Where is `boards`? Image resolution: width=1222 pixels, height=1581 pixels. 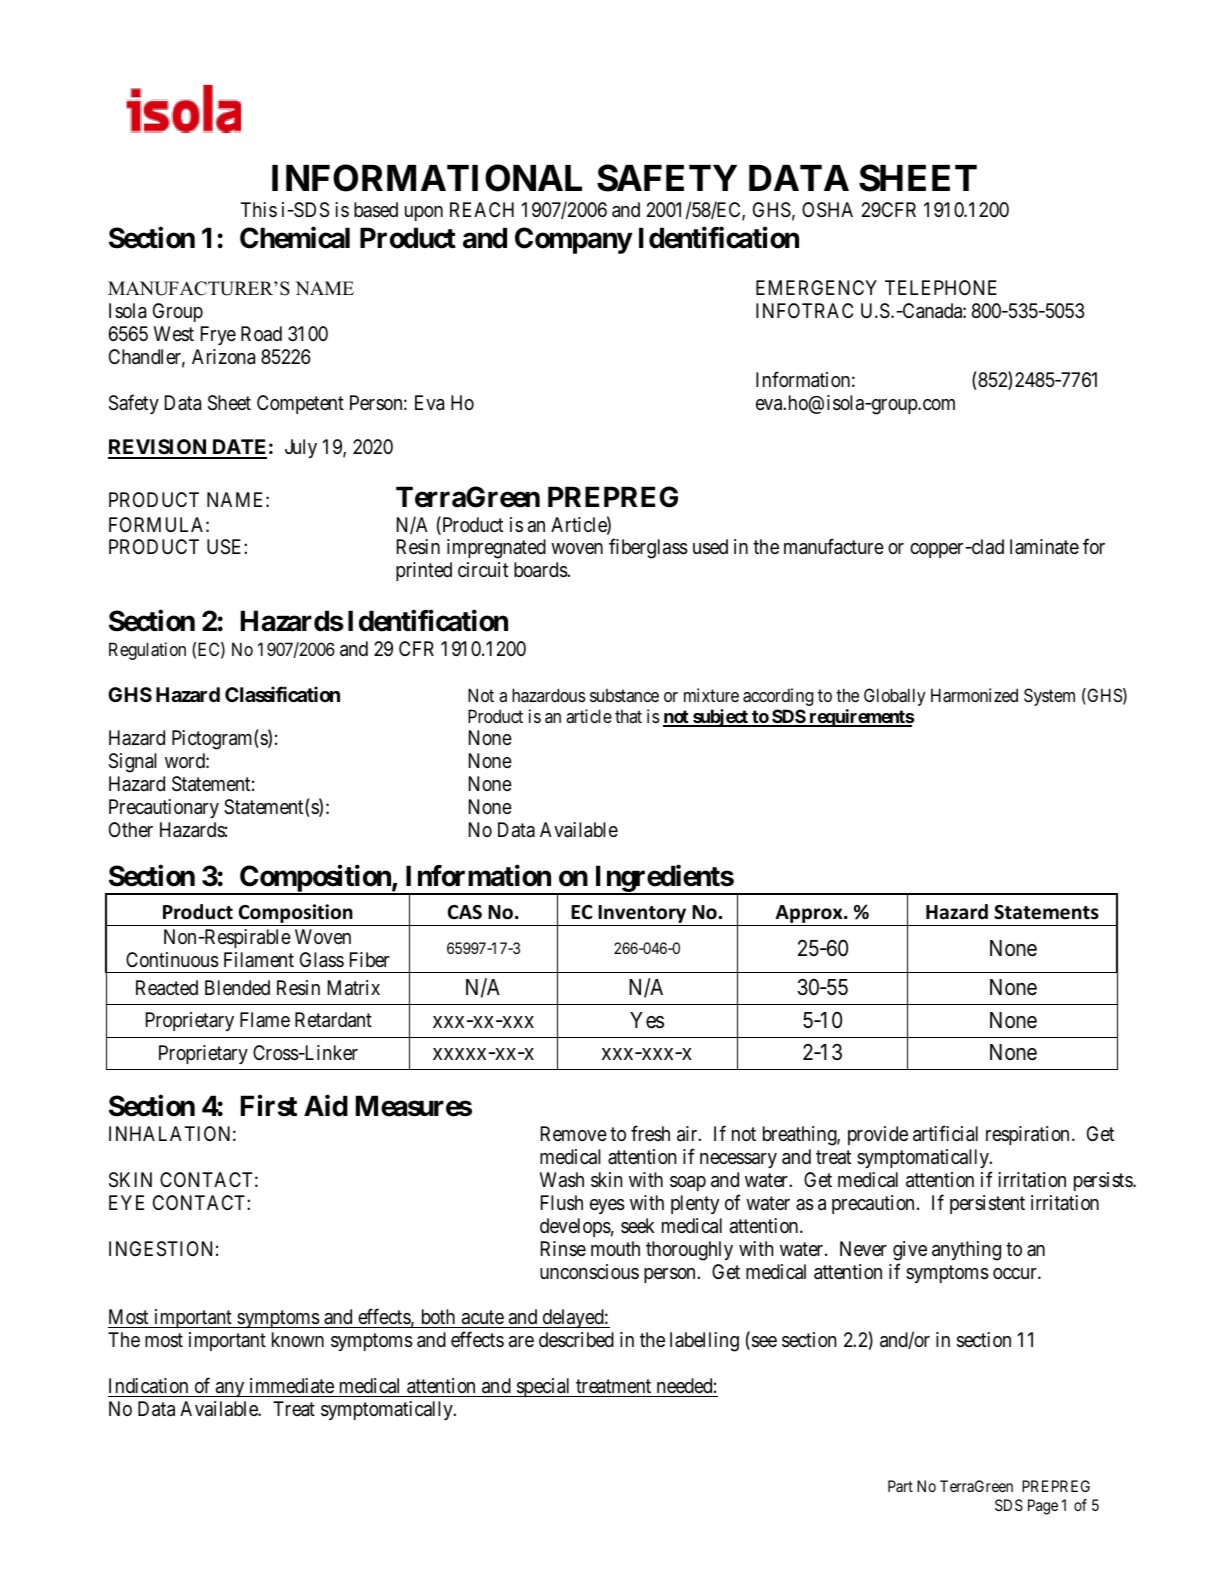
boards is located at coordinates (541, 570).
